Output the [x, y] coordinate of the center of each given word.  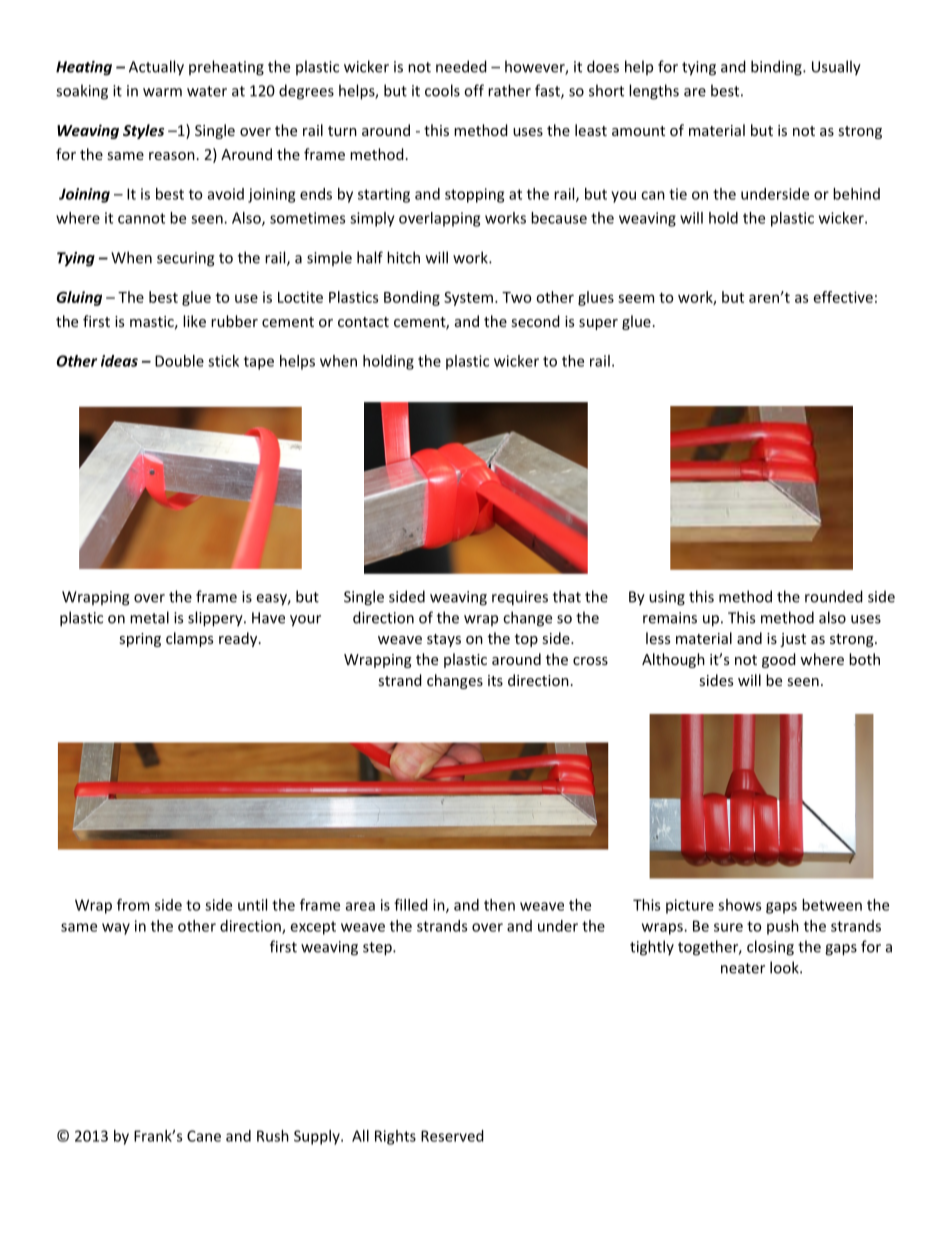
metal [149, 617]
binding [777, 68]
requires [520, 598]
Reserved [452, 1136]
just [793, 640]
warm [162, 92]
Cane [204, 1136]
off [474, 90]
